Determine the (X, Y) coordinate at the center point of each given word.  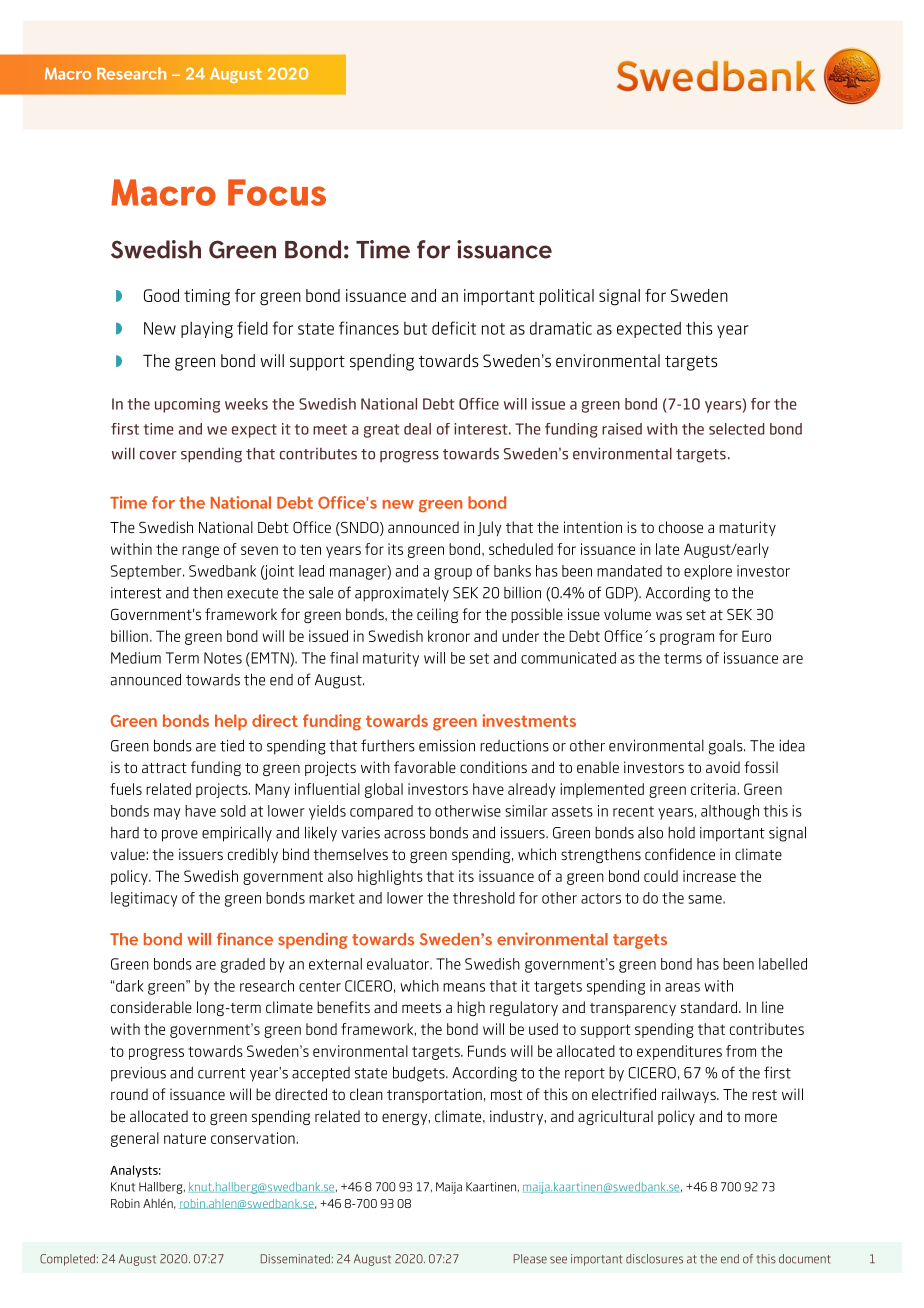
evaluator (399, 964)
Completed (69, 1260)
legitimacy (144, 899)
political (567, 297)
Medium (136, 658)
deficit (454, 328)
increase (709, 876)
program (687, 639)
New (160, 328)
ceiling (437, 615)
